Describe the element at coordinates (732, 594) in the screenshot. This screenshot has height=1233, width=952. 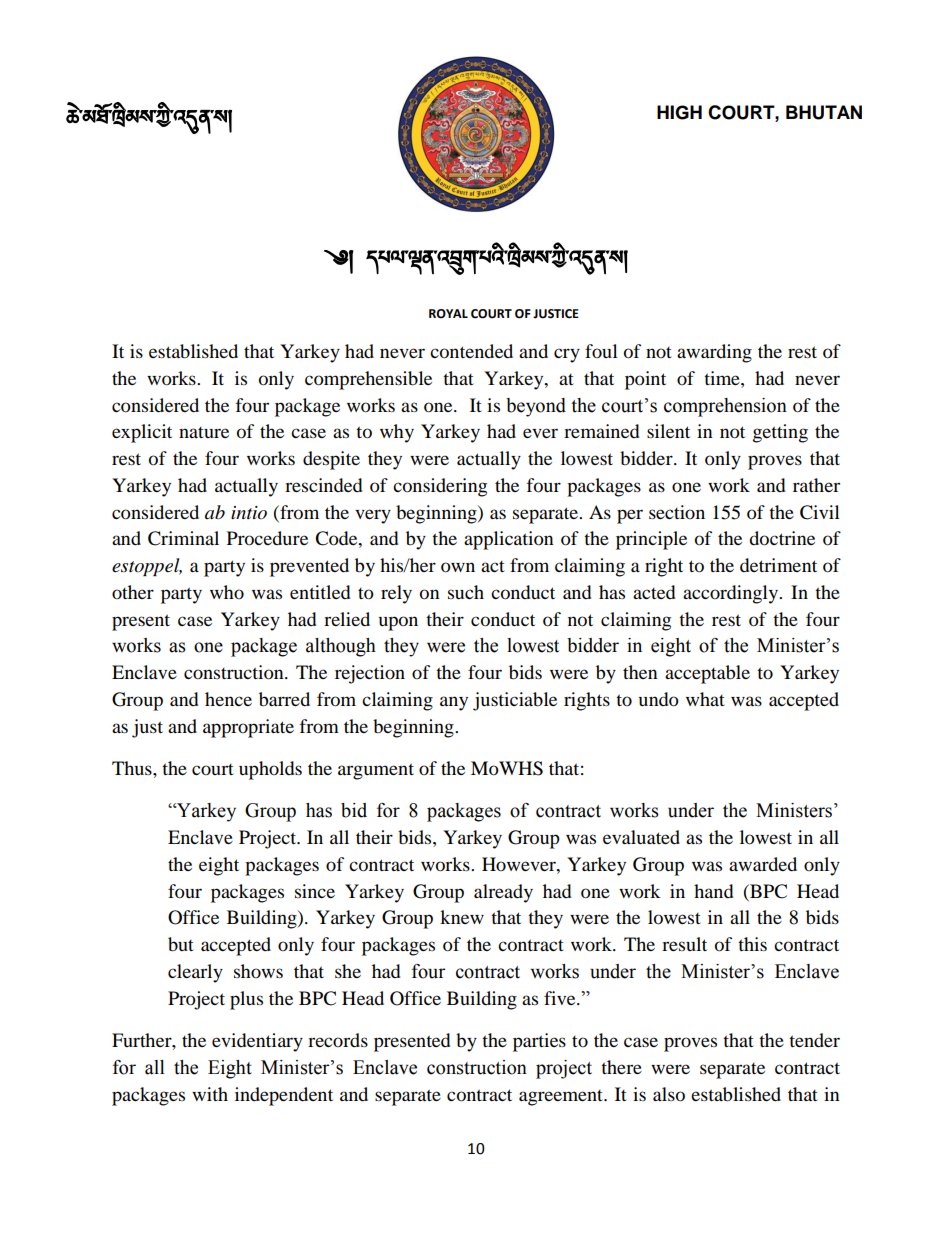
I see `accordingly` at that location.
